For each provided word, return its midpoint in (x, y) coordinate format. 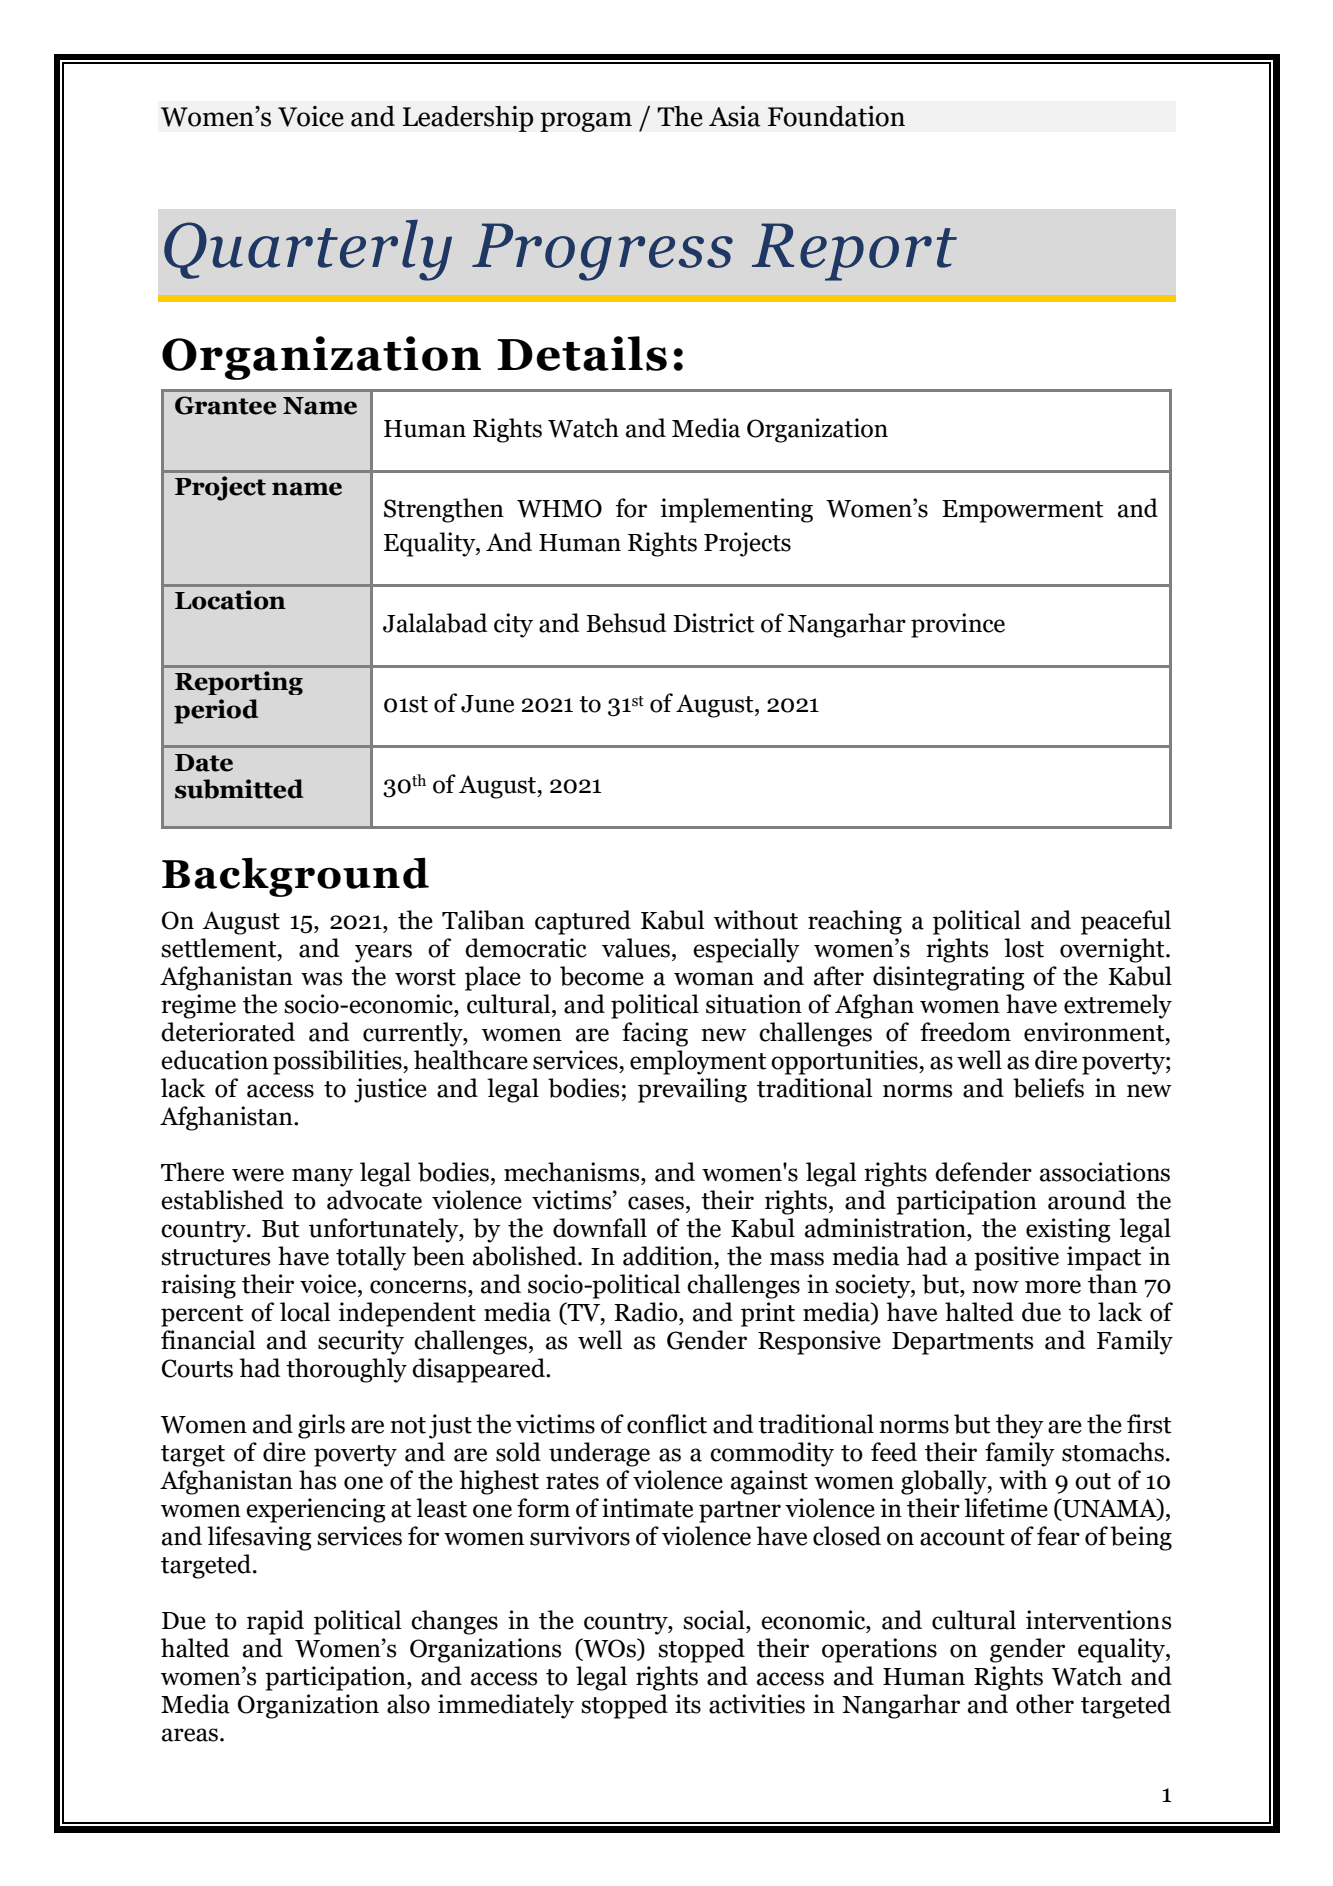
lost (1024, 948)
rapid (275, 1622)
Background (295, 877)
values (636, 948)
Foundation (836, 116)
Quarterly (308, 250)
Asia (735, 116)
